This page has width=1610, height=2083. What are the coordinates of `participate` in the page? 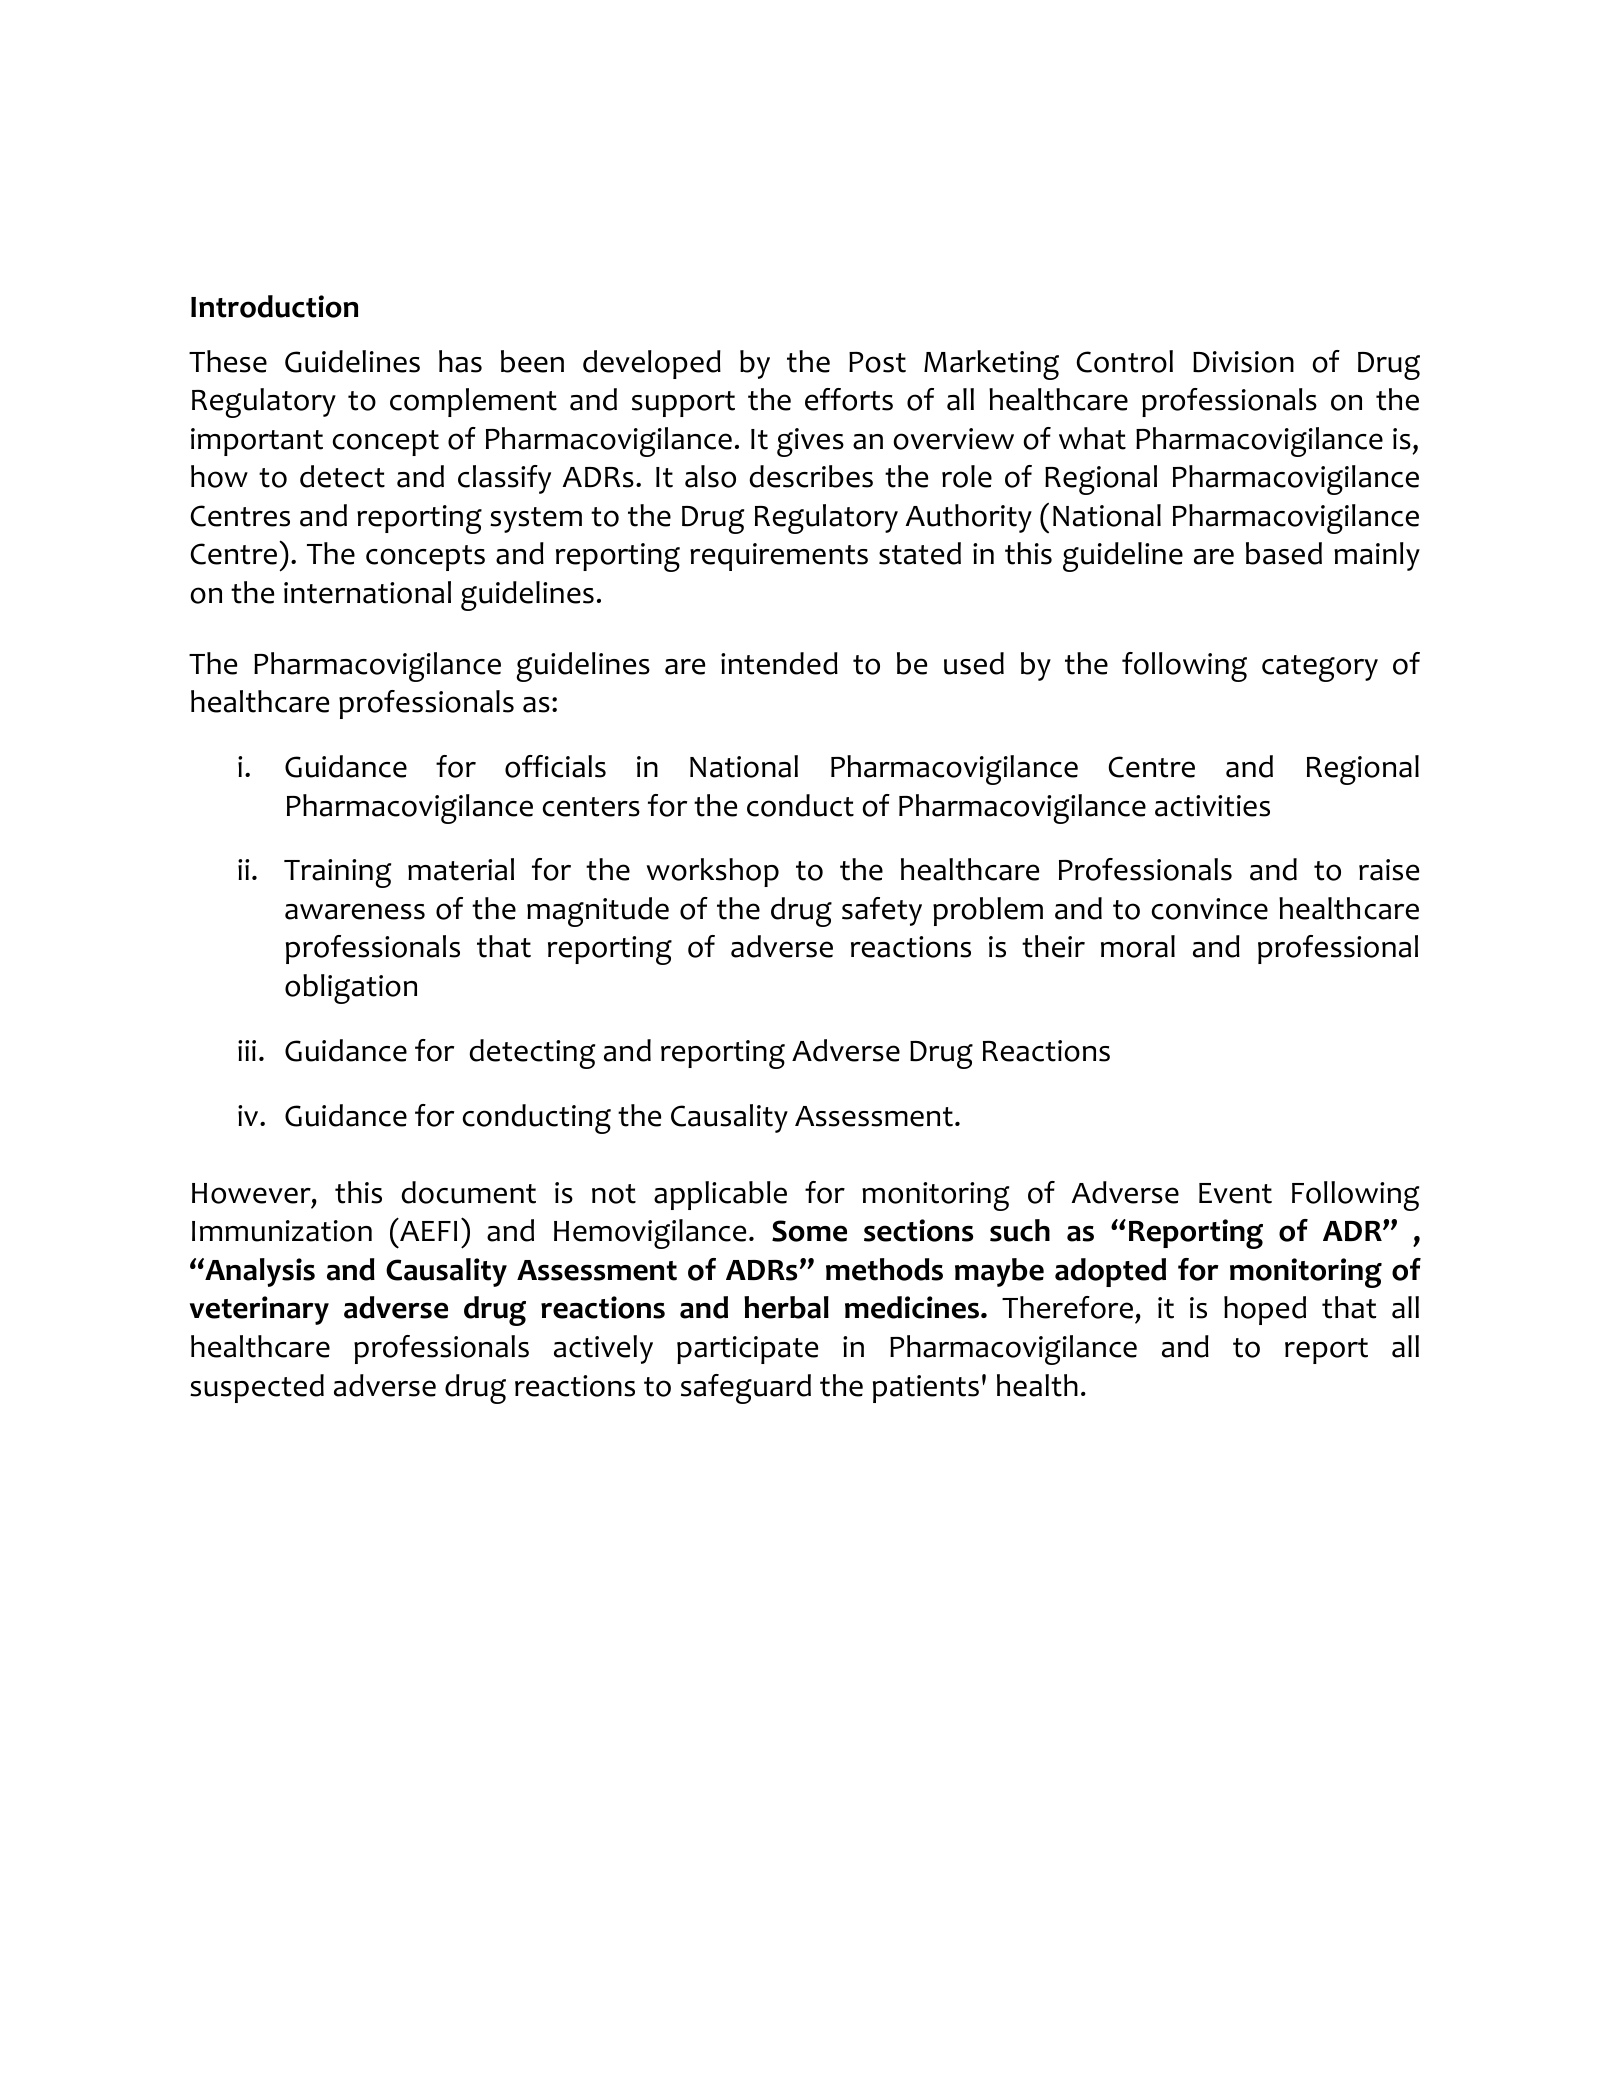 It's located at (747, 1350).
